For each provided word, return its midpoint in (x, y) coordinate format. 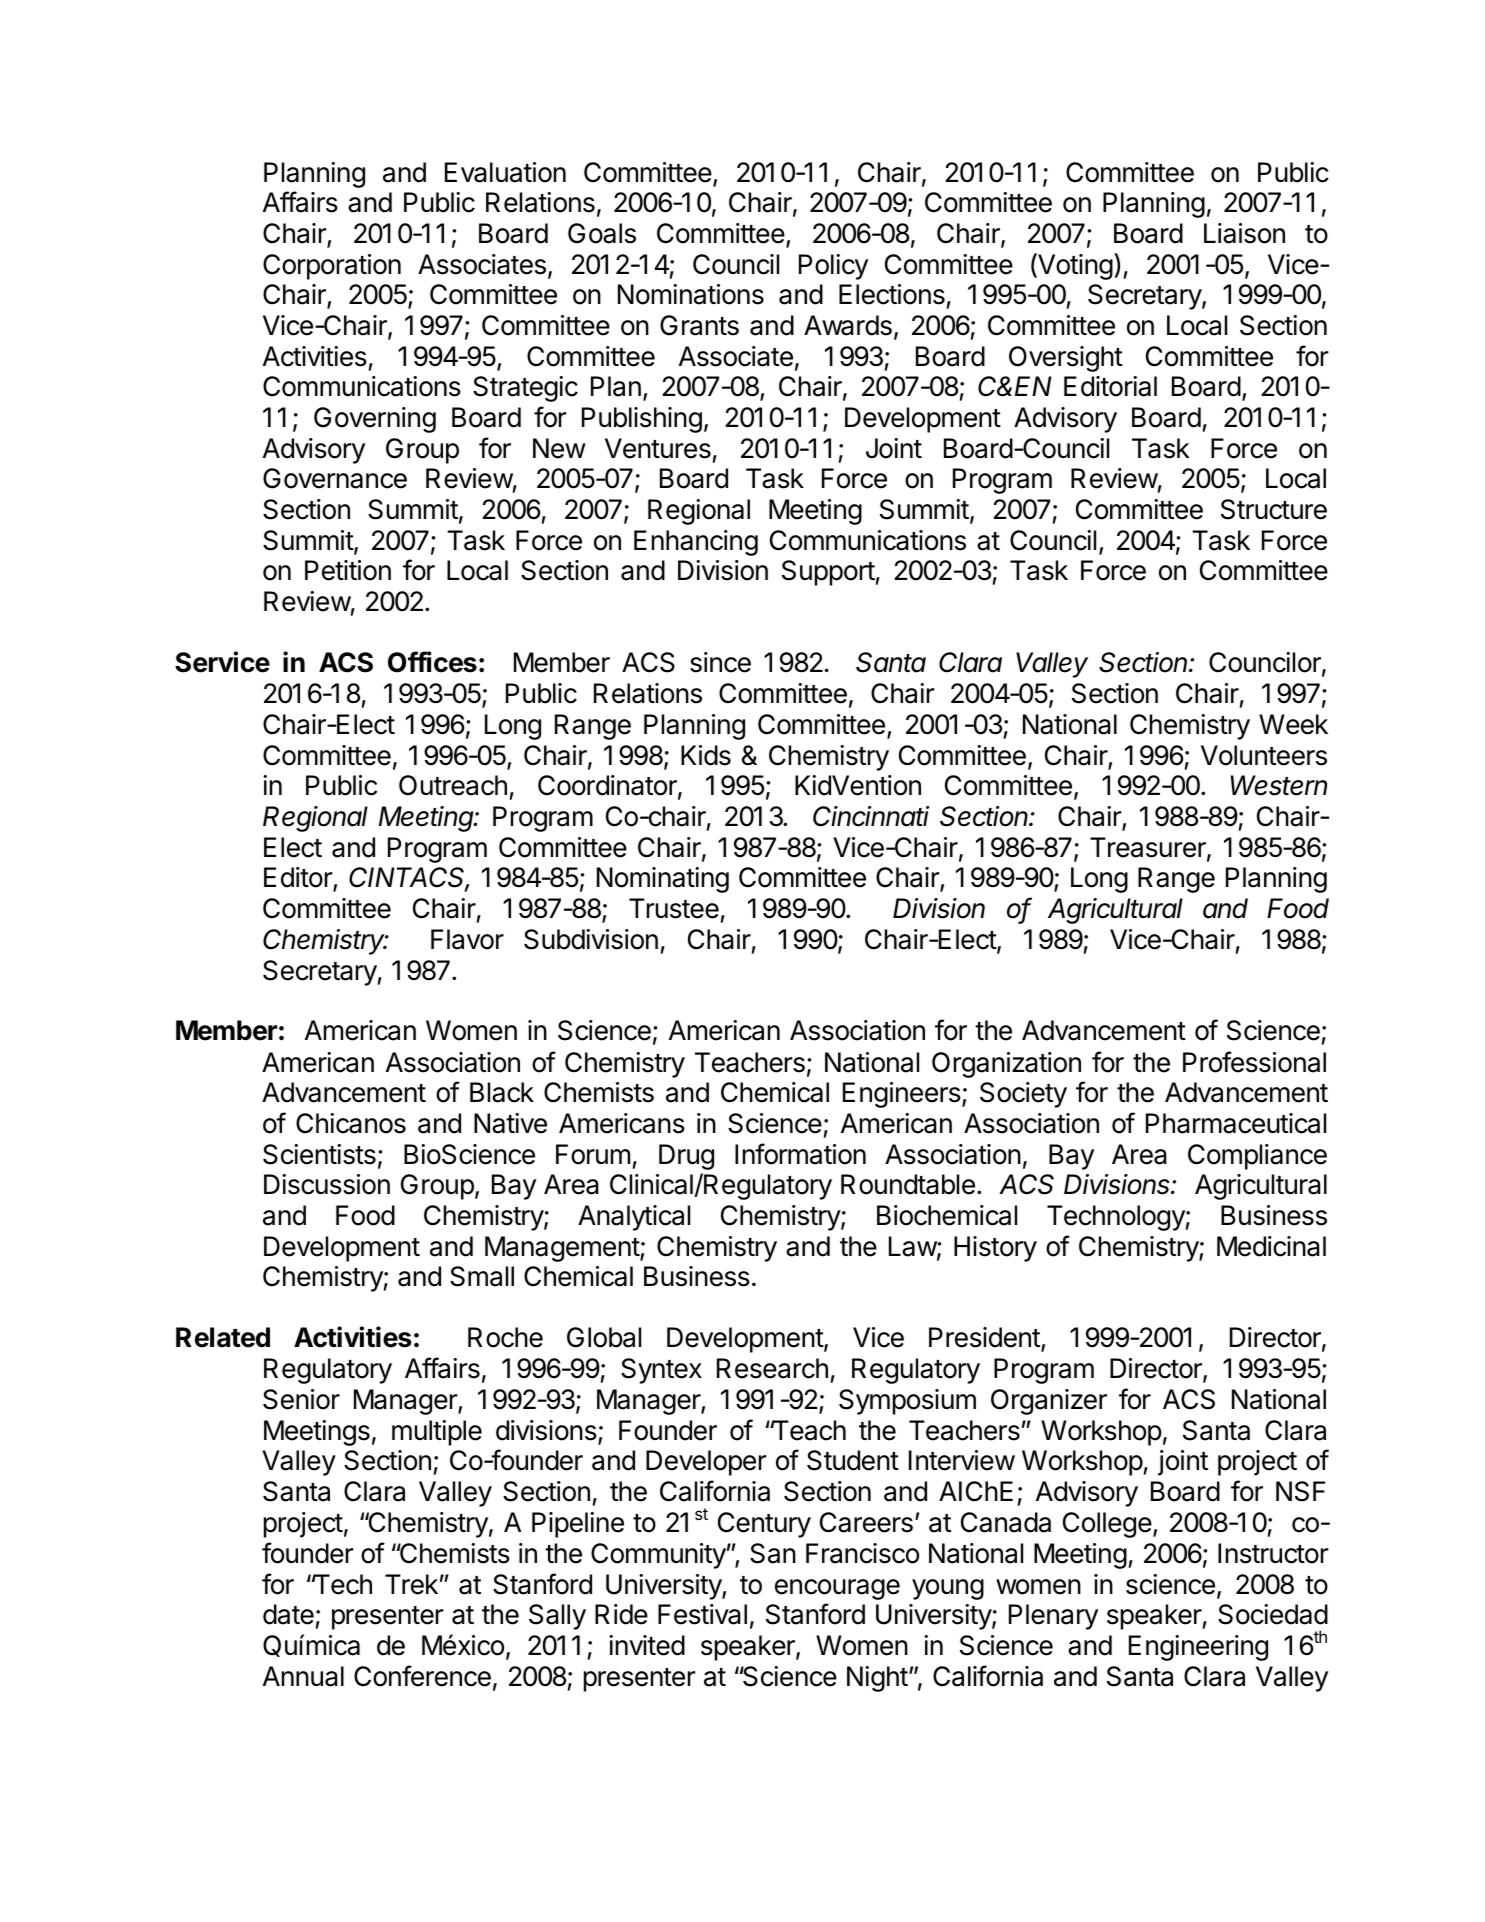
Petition (348, 570)
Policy (833, 267)
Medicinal (1271, 1246)
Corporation (332, 267)
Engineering (1198, 1648)
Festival (702, 1614)
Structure (1274, 509)
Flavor (467, 939)
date (288, 1614)
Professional (1254, 1062)
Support (829, 573)
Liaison (1244, 233)
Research (772, 1368)
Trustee (674, 908)
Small (482, 1276)
